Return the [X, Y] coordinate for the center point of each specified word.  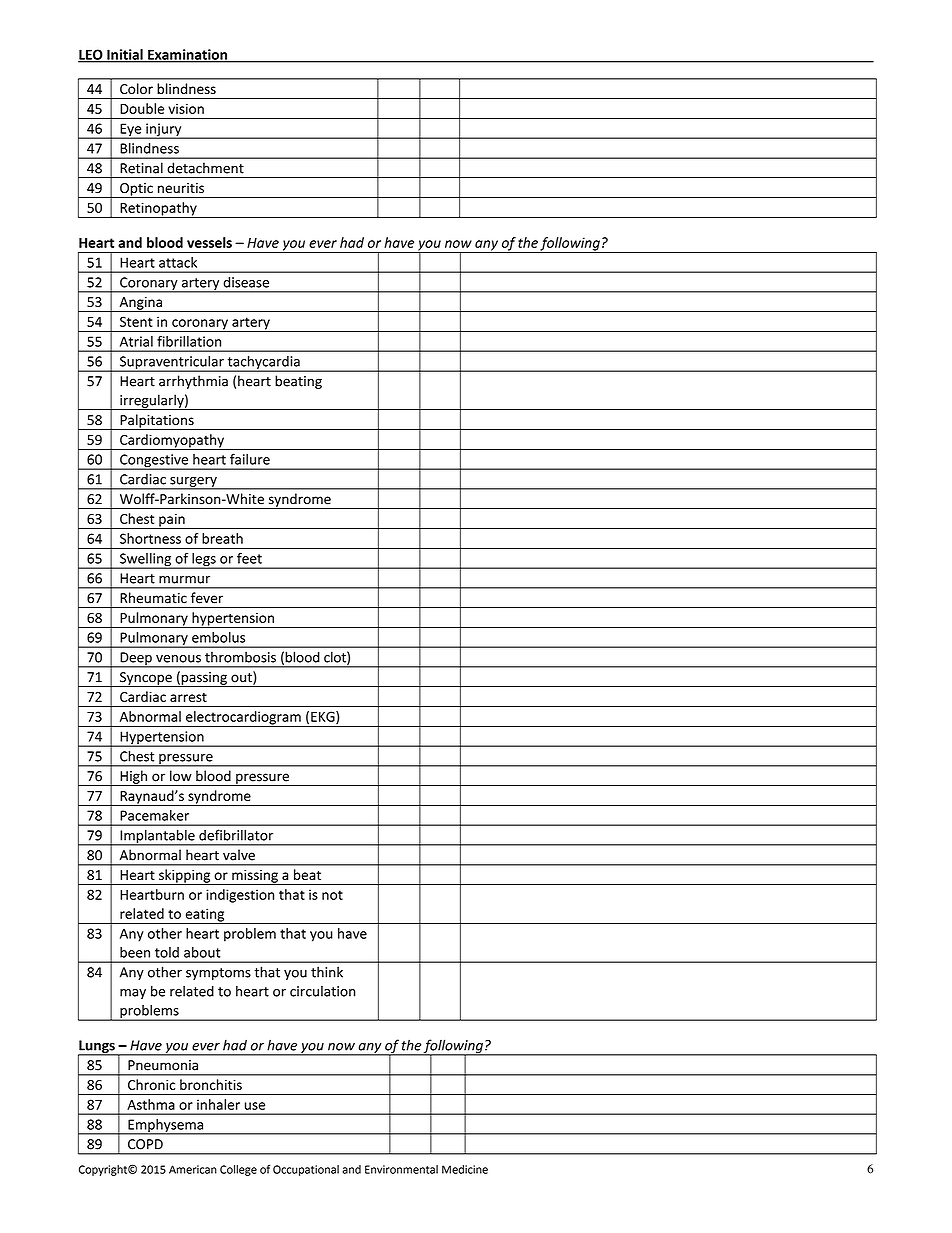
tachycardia [263, 364]
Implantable [157, 837]
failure [250, 459]
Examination [187, 55]
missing [255, 877]
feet [249, 558]
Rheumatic [154, 597]
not [332, 895]
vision [186, 109]
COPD [145, 1144]
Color [136, 88]
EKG [324, 717]
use [255, 1106]
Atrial [136, 341]
